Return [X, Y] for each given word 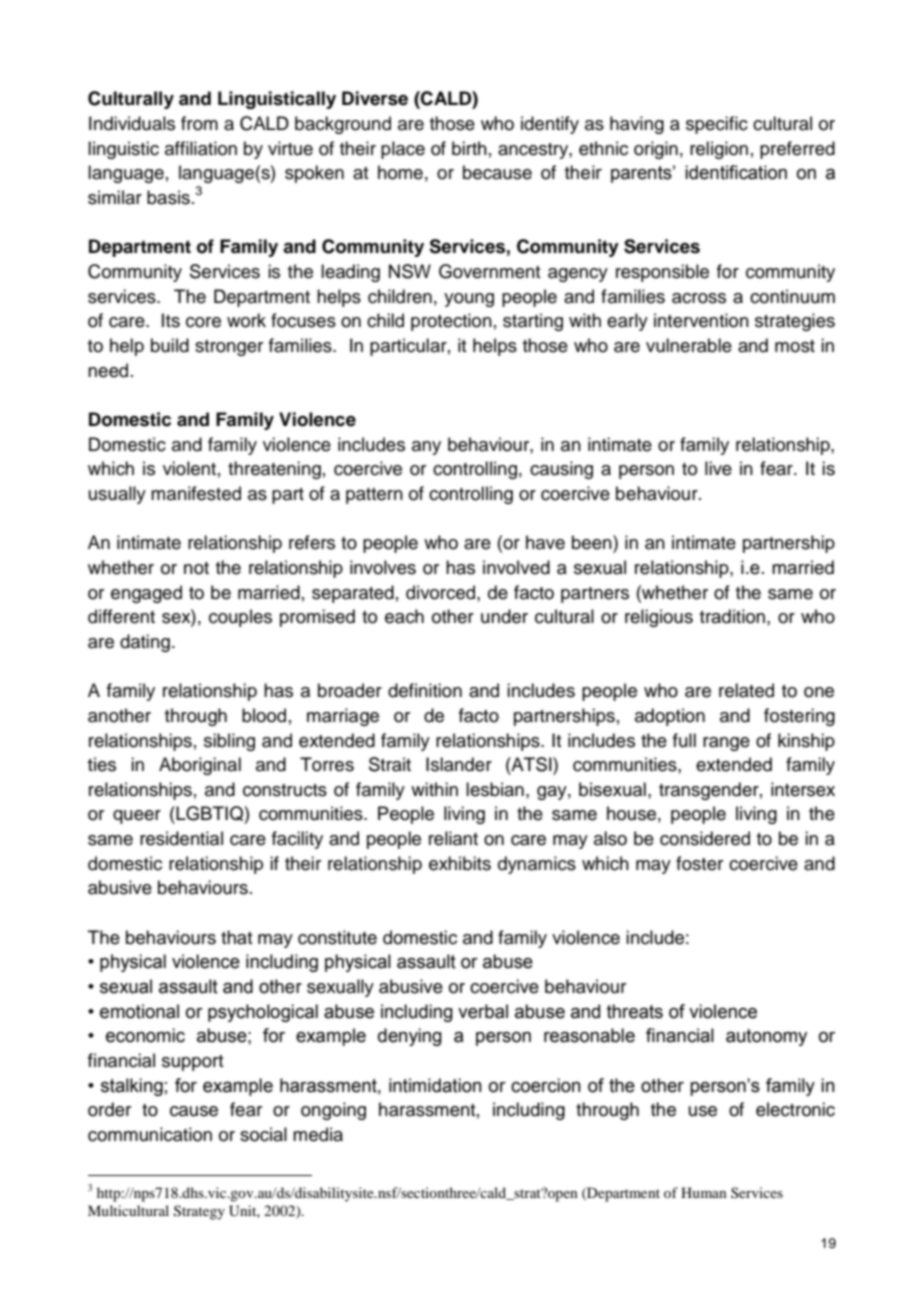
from [199, 123]
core [203, 322]
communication [150, 1134]
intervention [701, 320]
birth [469, 148]
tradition [732, 616]
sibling [229, 742]
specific [717, 125]
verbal [483, 1011]
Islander [459, 764]
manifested [196, 493]
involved [516, 567]
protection [451, 322]
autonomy [766, 1037]
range [726, 744]
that [236, 937]
